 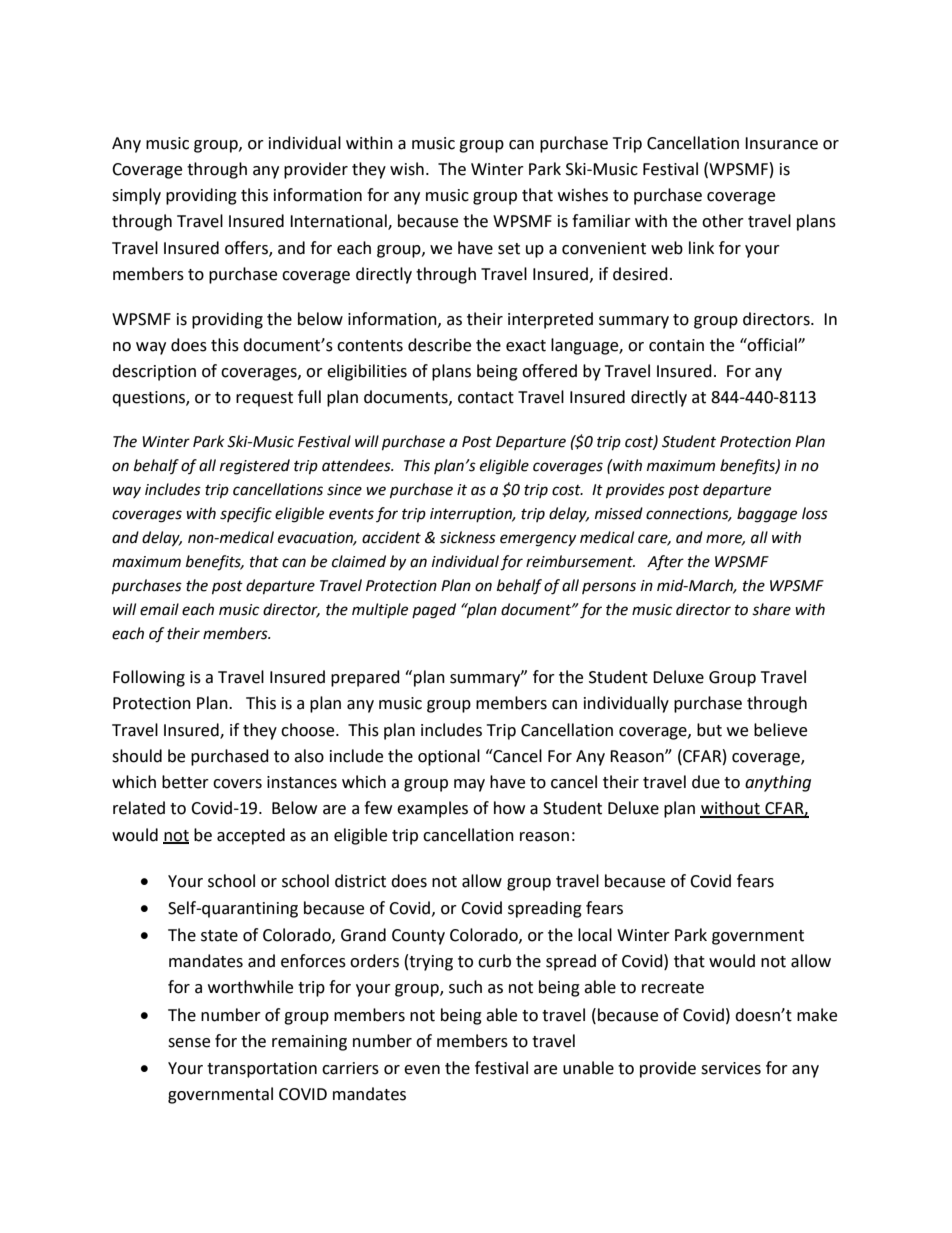 I want to click on Insurance, so click(x=781, y=143).
